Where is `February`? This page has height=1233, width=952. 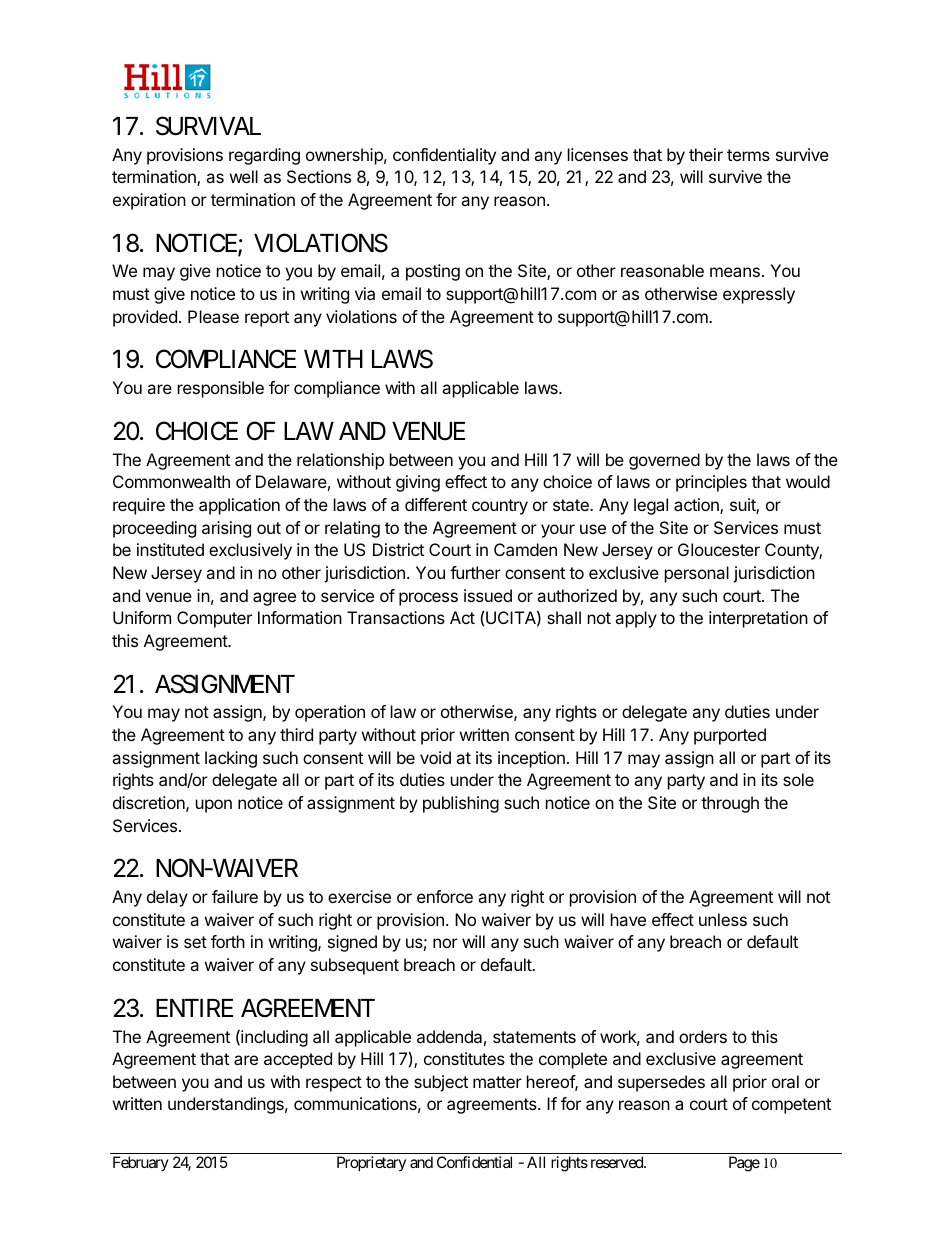 February is located at coordinates (141, 1163).
